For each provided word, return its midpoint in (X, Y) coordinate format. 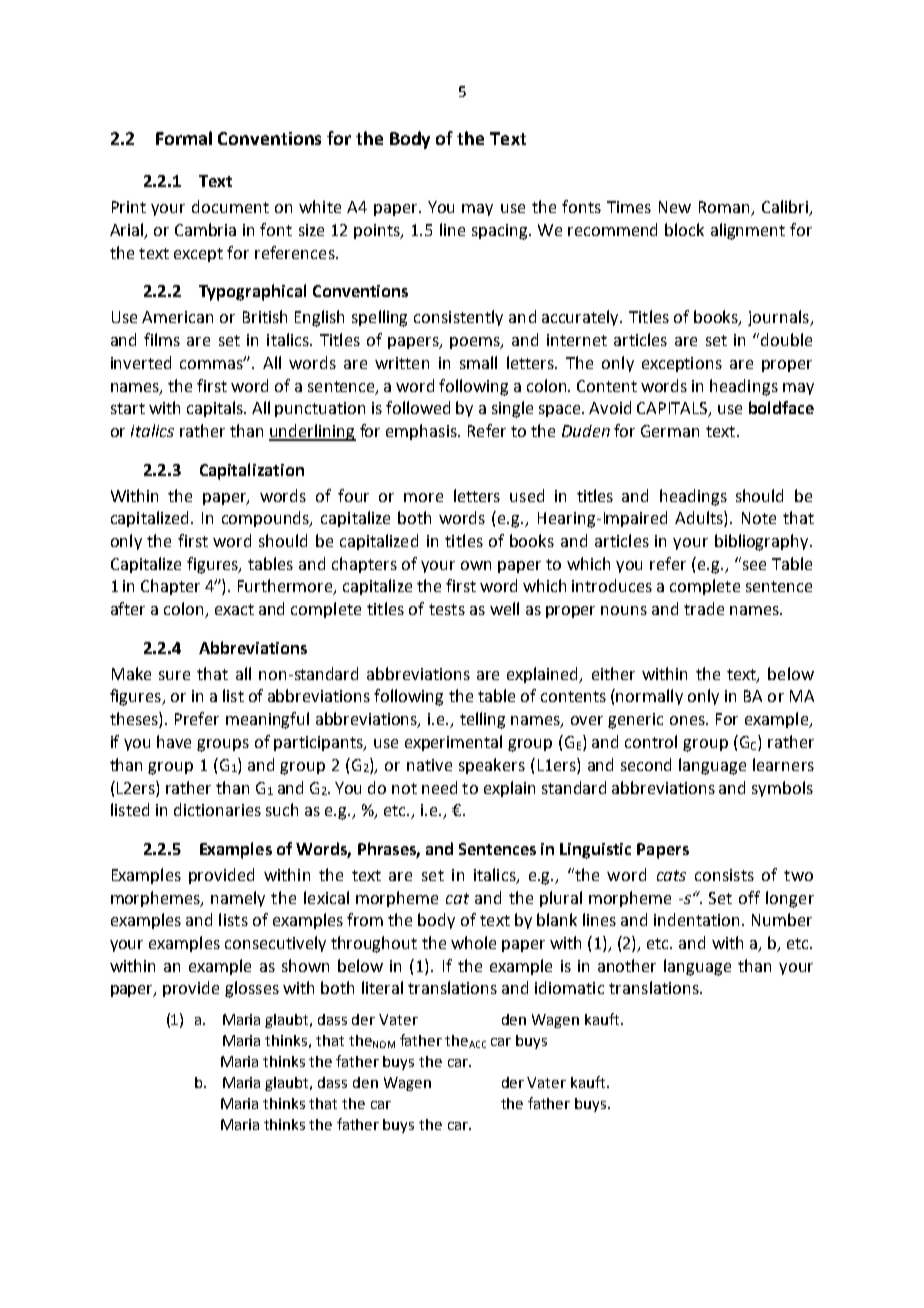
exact (234, 609)
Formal (184, 138)
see (753, 564)
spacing (501, 232)
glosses (252, 989)
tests (447, 609)
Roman (725, 208)
